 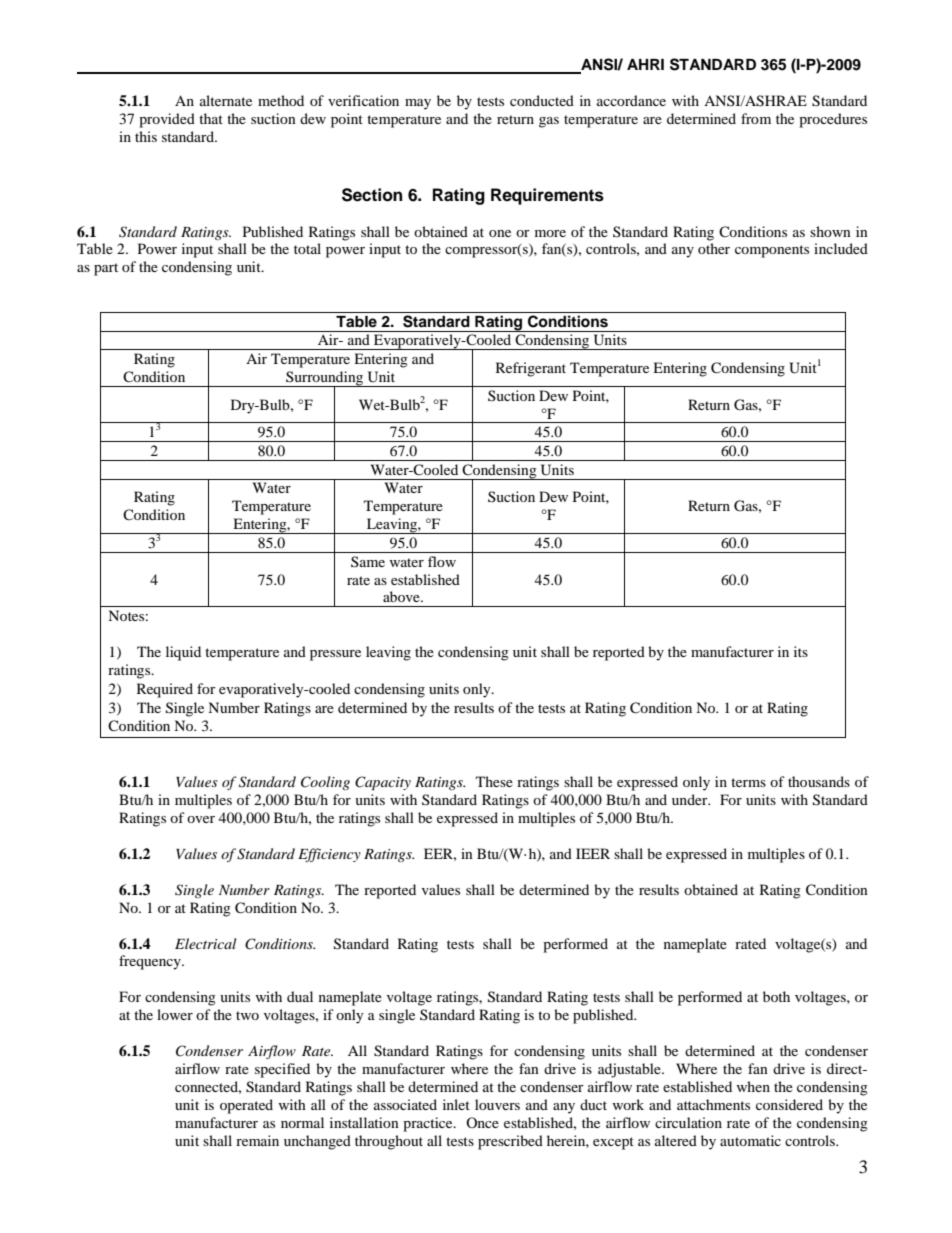 What do you see at coordinates (226, 100) in the document?
I see `alternate` at bounding box center [226, 100].
